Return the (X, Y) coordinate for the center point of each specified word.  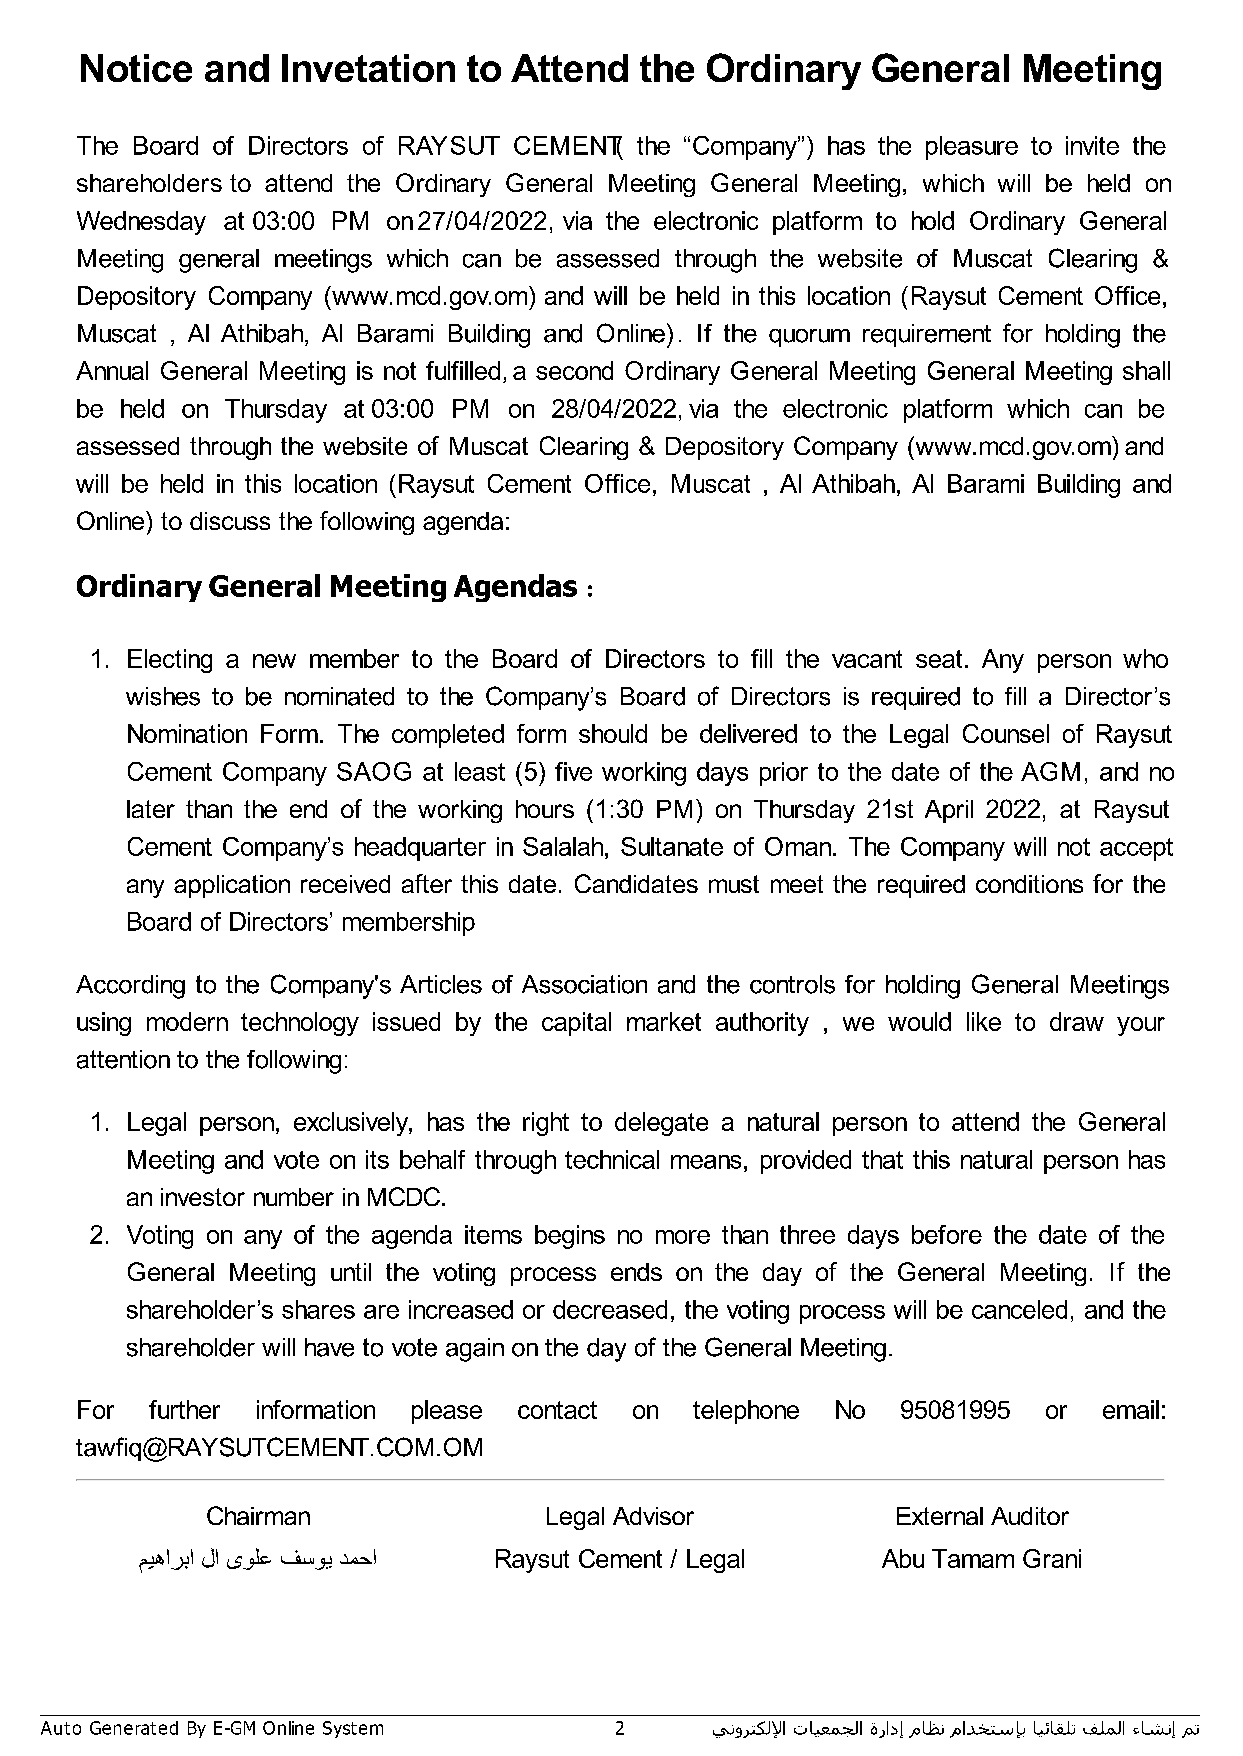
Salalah (564, 846)
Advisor (653, 1516)
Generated (134, 1728)
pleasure (972, 148)
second (574, 370)
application (232, 886)
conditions (1029, 884)
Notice (136, 68)
